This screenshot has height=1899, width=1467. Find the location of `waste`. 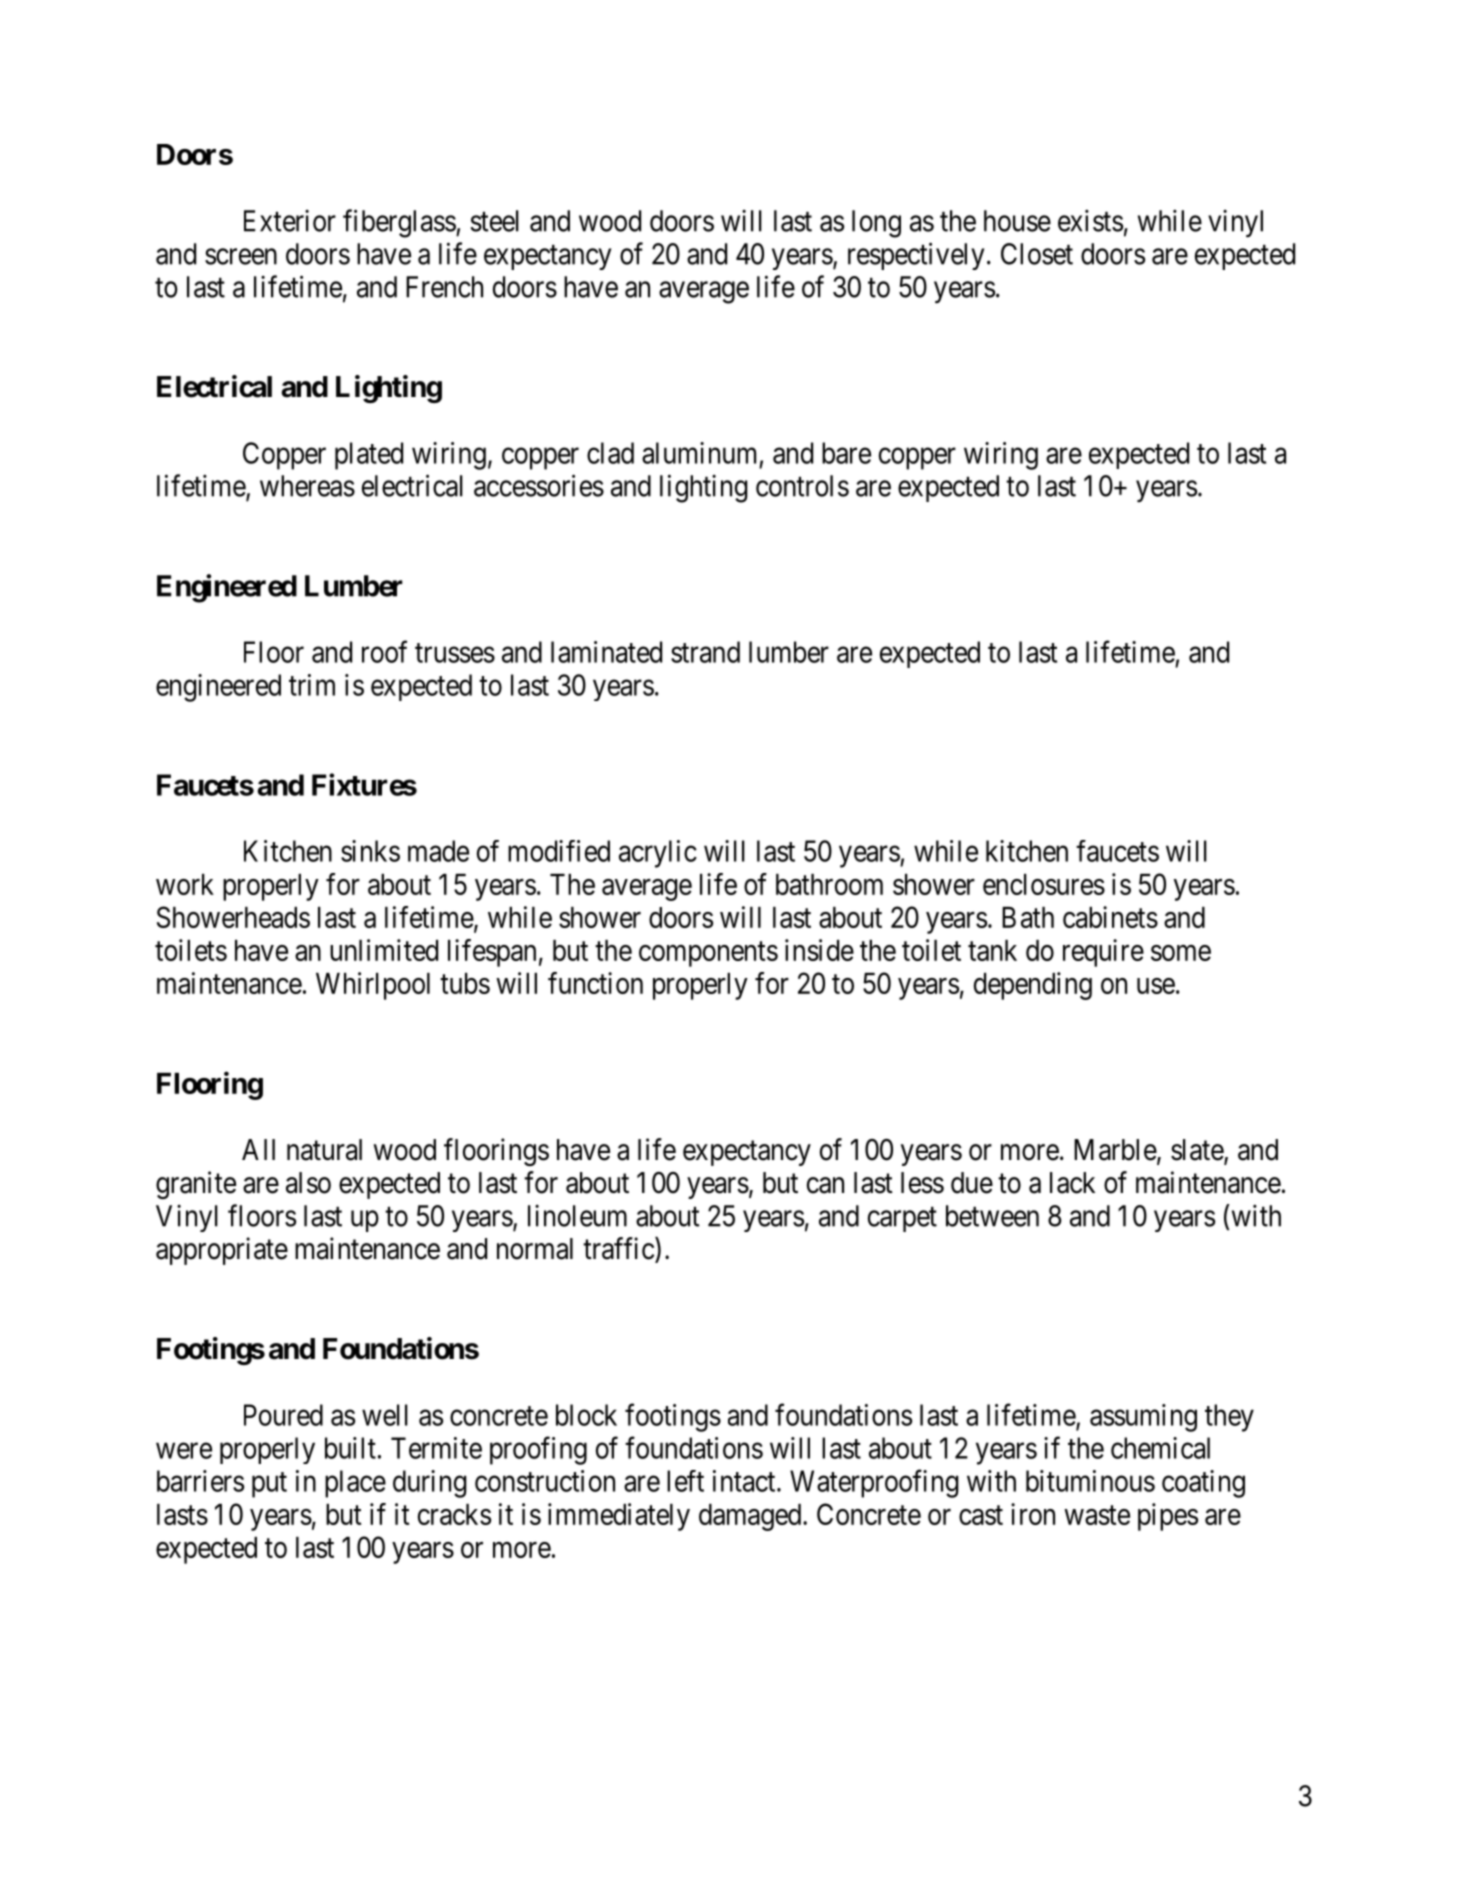

waste is located at coordinates (1097, 1515).
